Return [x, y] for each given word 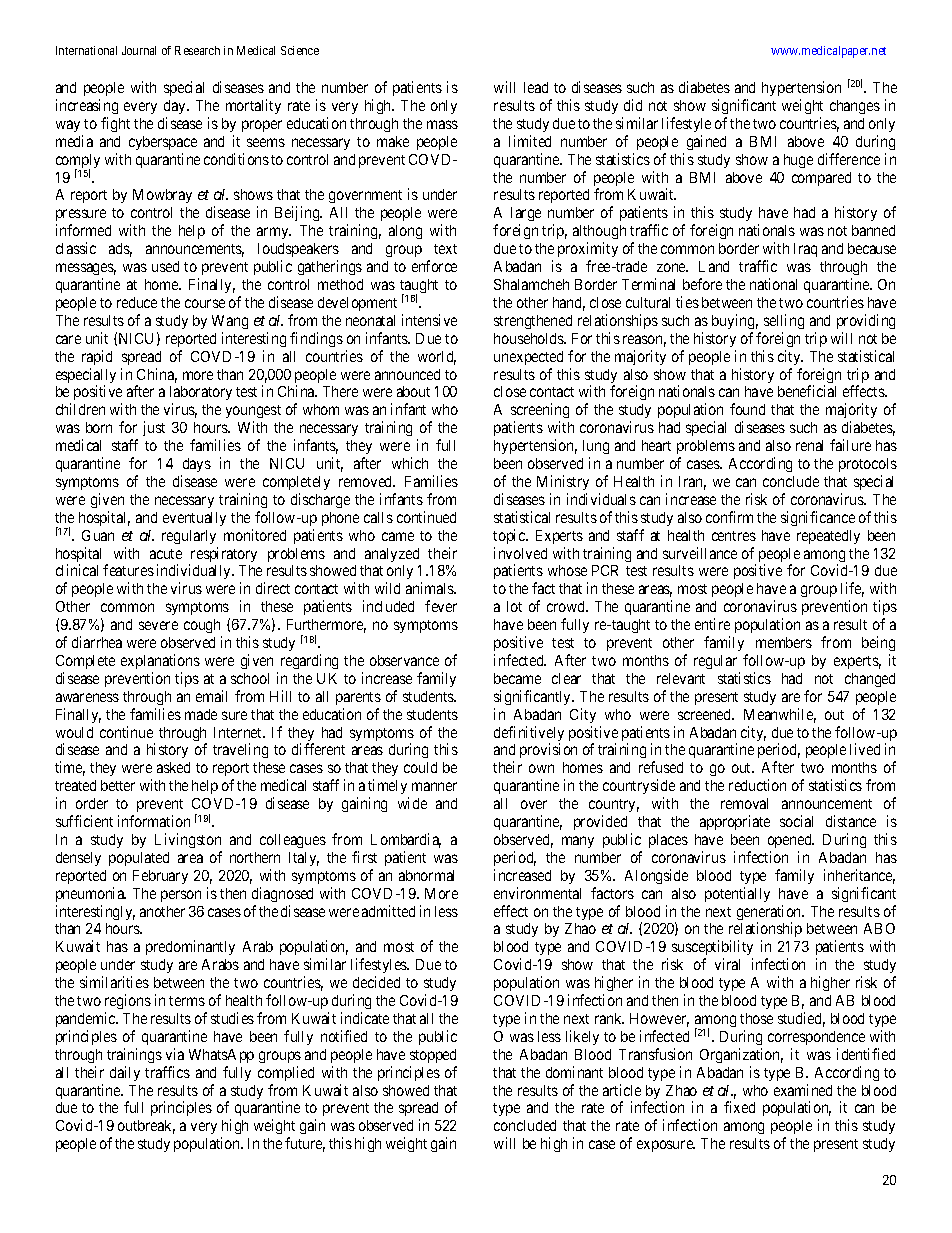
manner [434, 786]
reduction [757, 785]
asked [173, 767]
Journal [139, 50]
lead [536, 87]
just [154, 428]
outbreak [146, 1127]
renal [809, 445]
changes [855, 107]
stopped [433, 1056]
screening [540, 412]
